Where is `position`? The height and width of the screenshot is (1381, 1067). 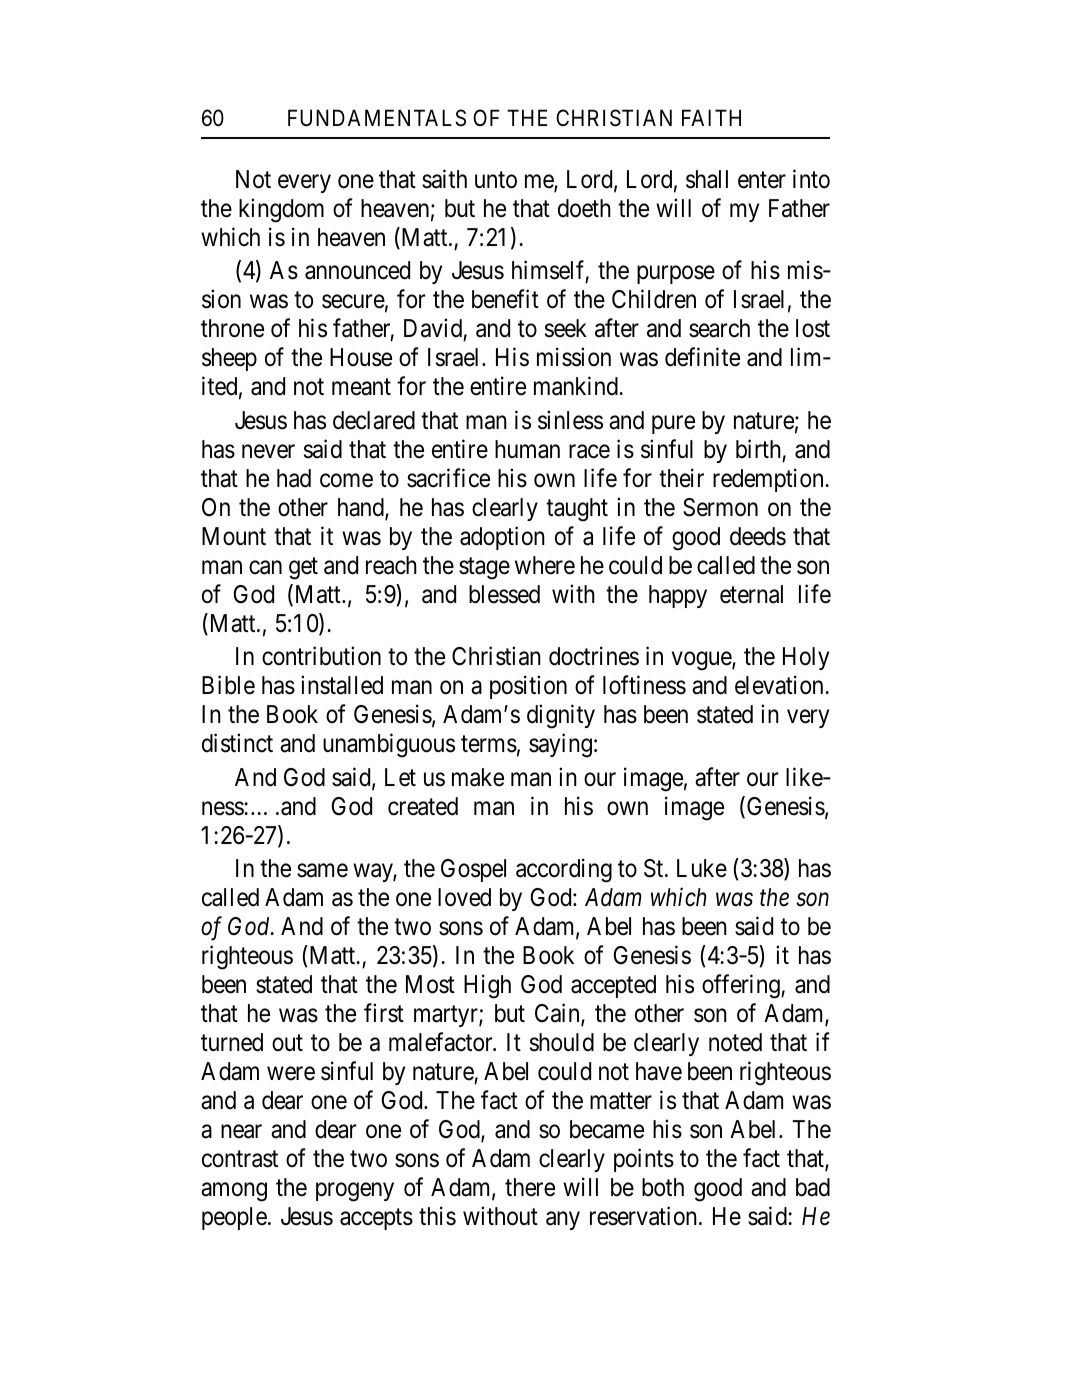 position is located at coordinates (528, 687).
